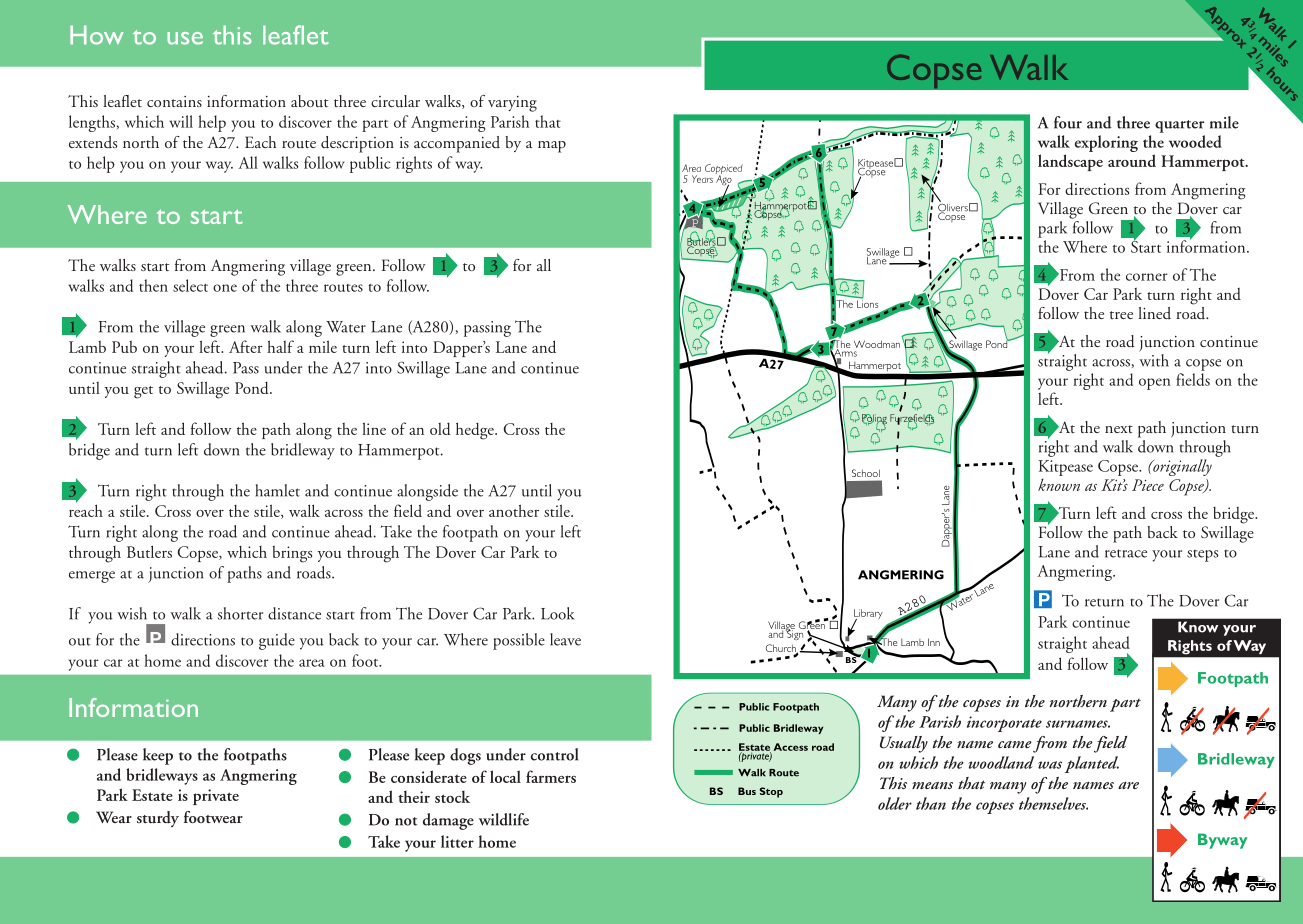  What do you see at coordinates (185, 38) in the document?
I see `use` at bounding box center [185, 38].
